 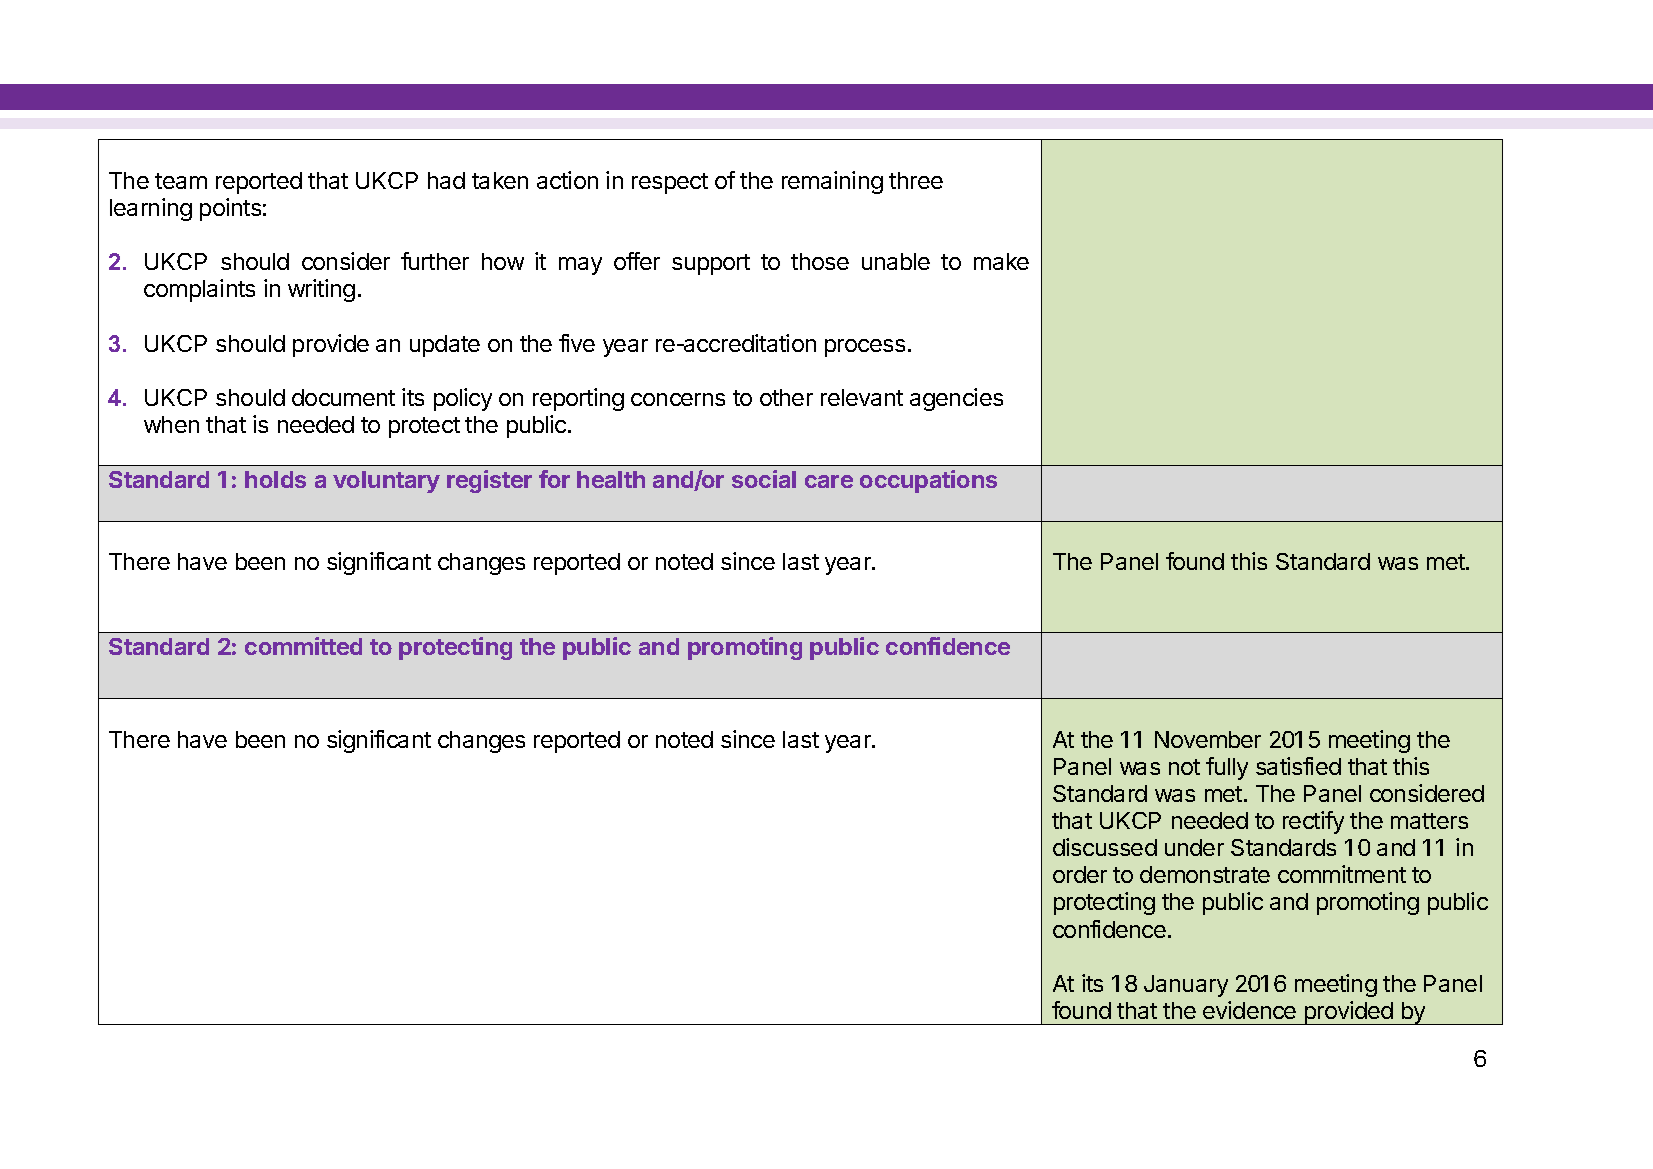 What do you see at coordinates (1186, 986) in the page?
I see `January` at bounding box center [1186, 986].
